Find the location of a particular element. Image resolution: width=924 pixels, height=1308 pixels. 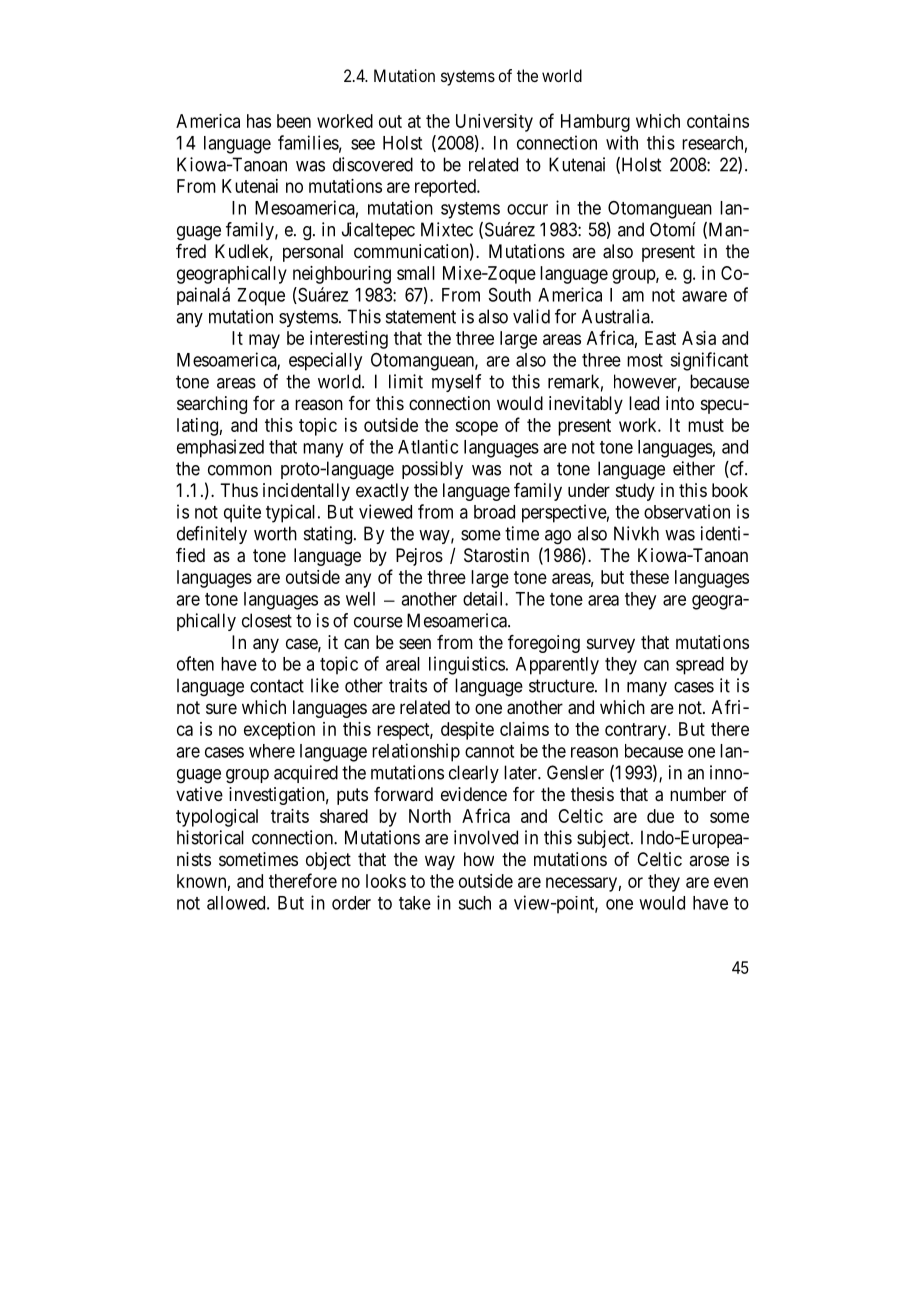

broad is located at coordinates (494, 512).
